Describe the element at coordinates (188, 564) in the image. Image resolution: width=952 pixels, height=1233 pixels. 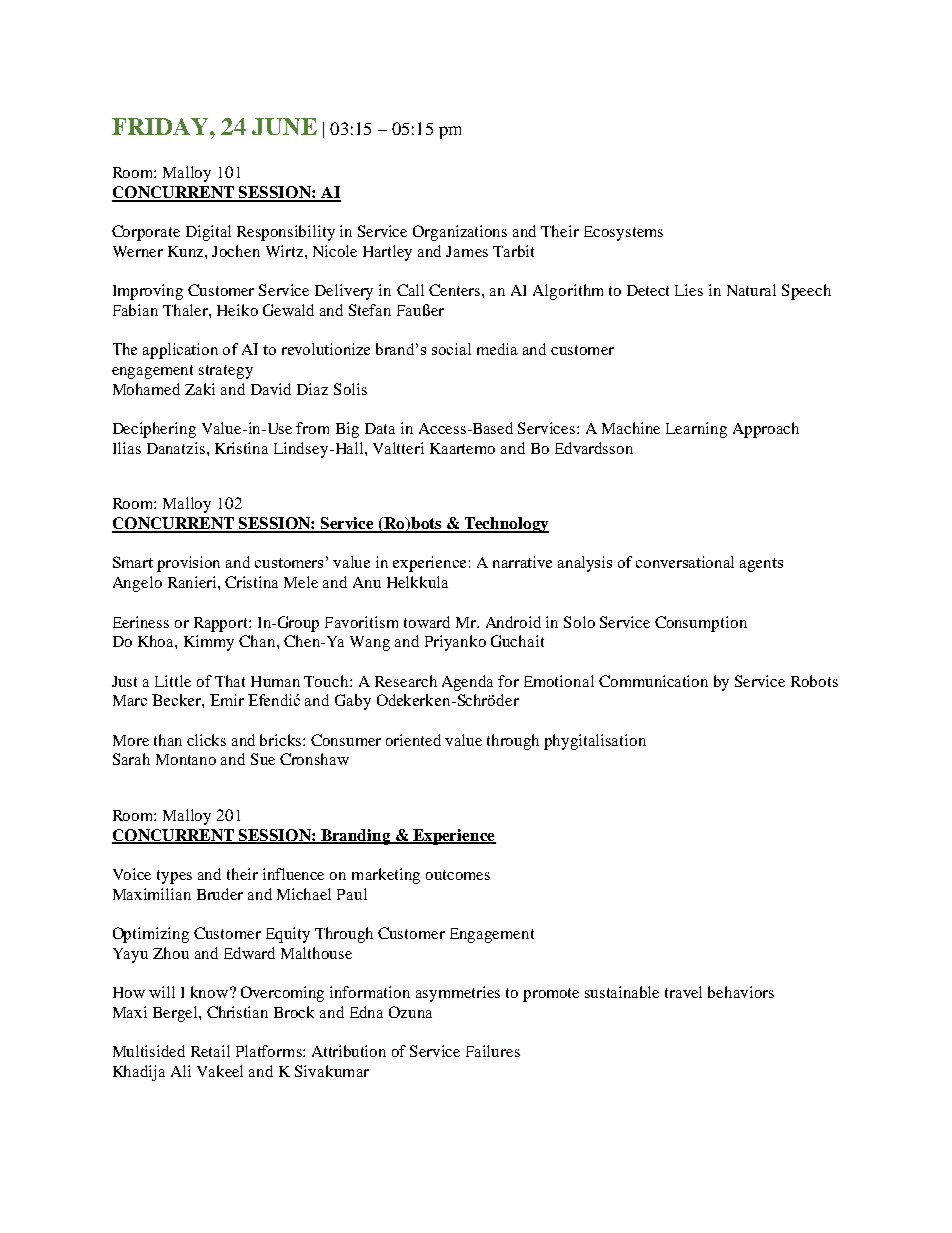
I see `provision` at that location.
